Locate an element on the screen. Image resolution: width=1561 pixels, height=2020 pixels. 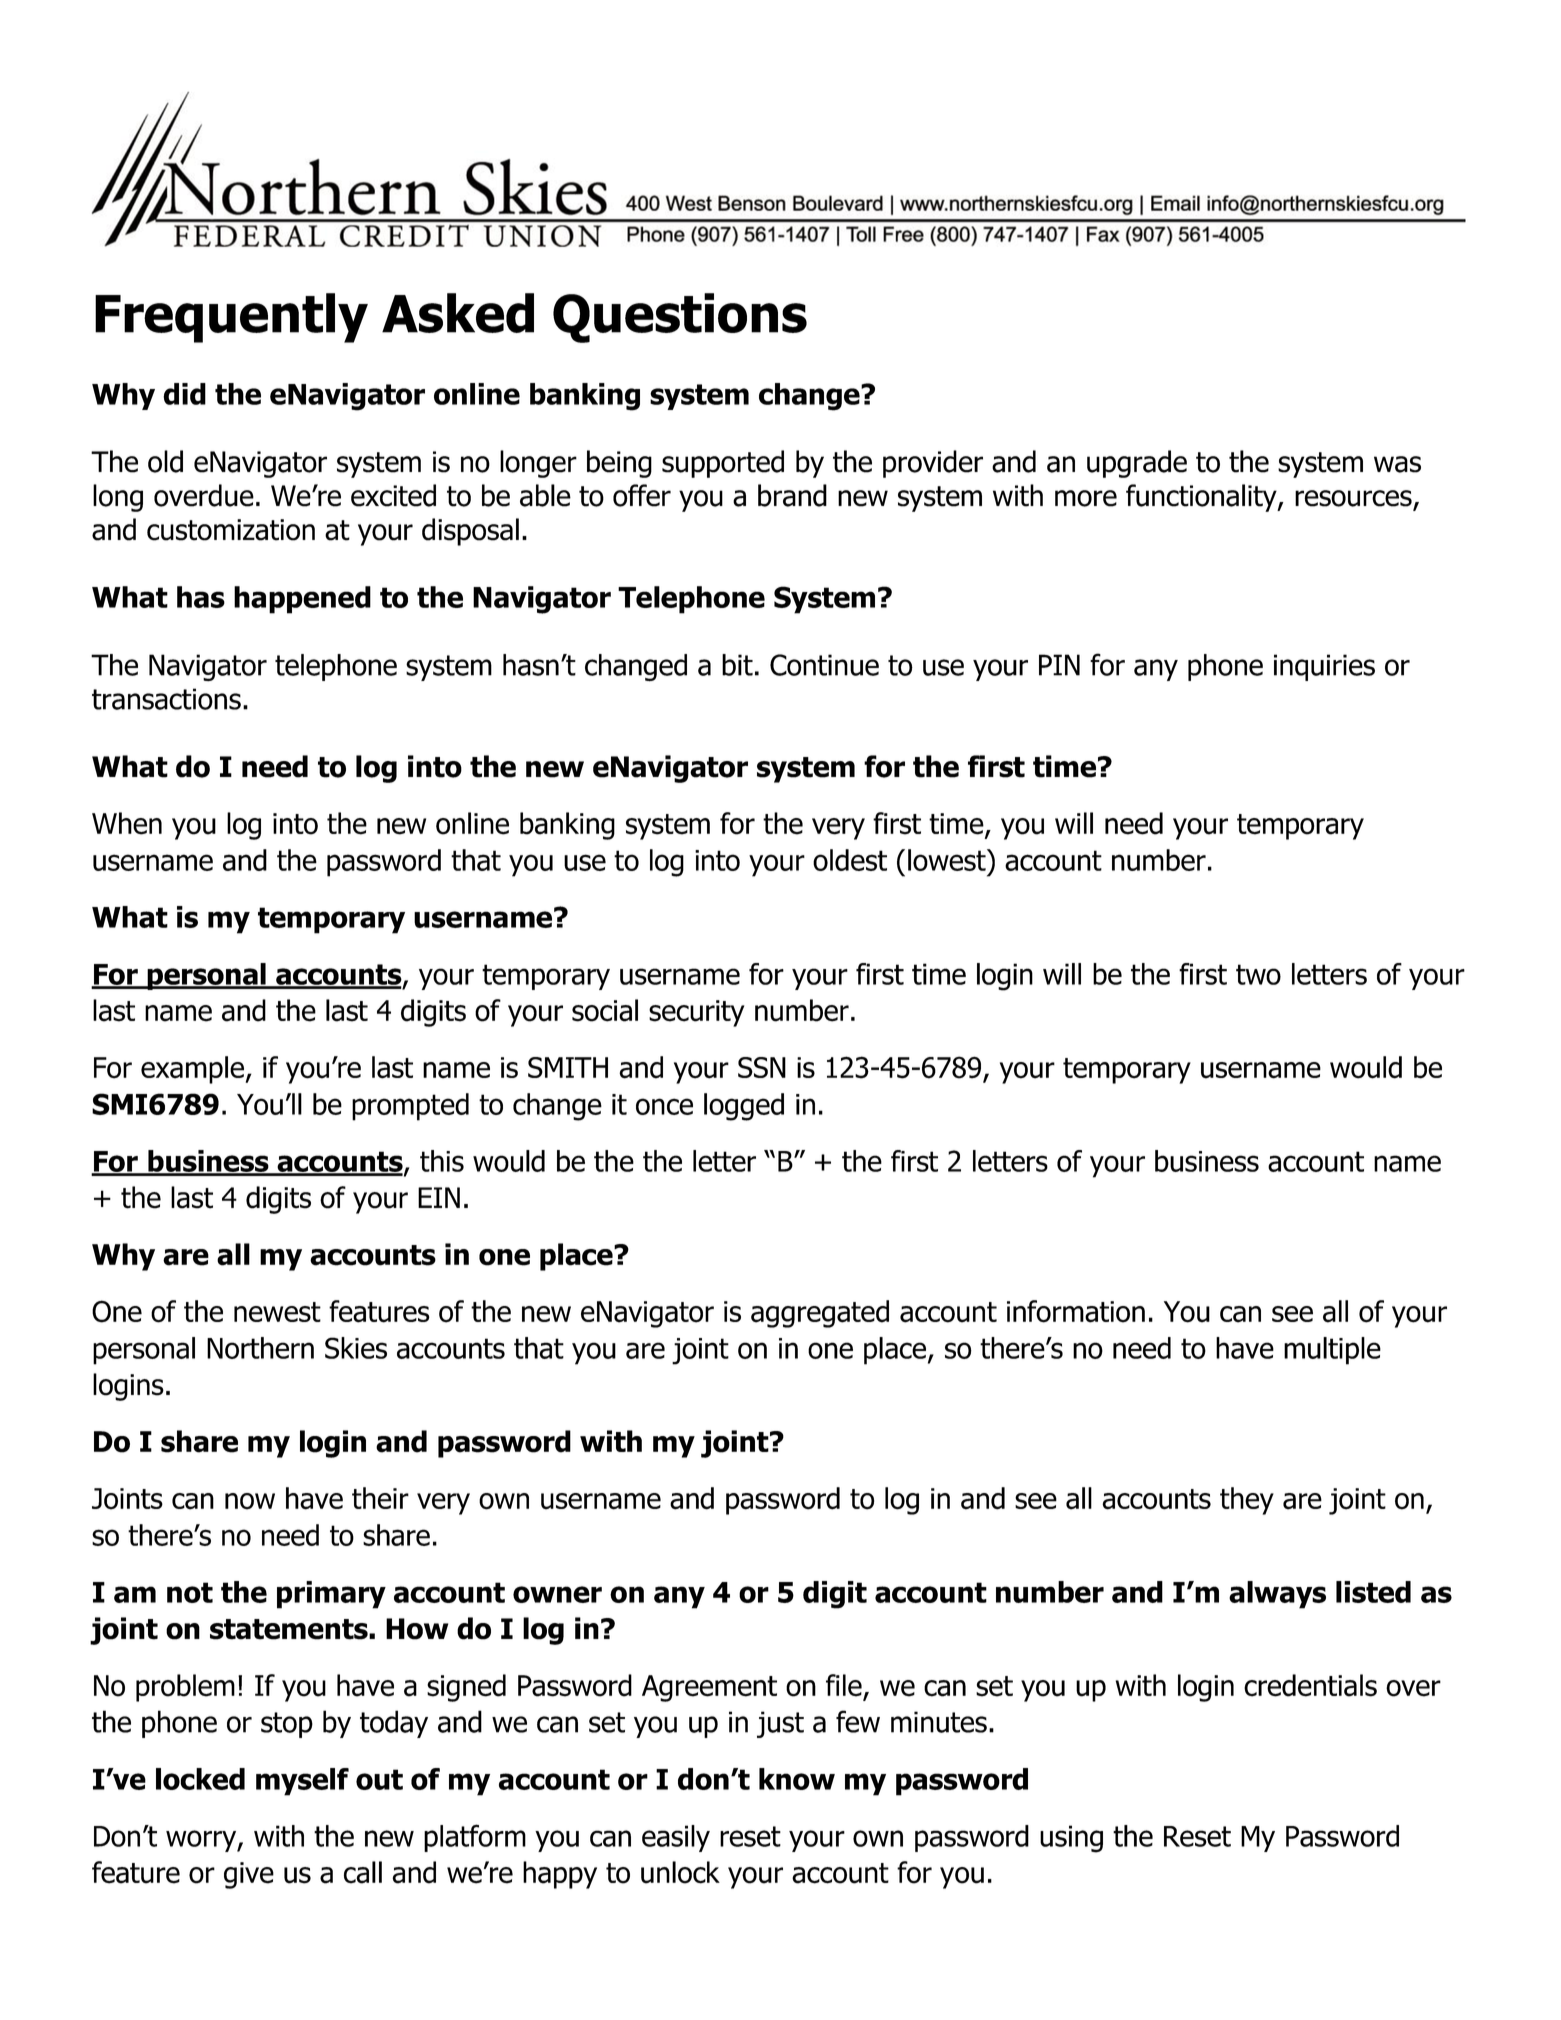
logged is located at coordinates (744, 1107).
